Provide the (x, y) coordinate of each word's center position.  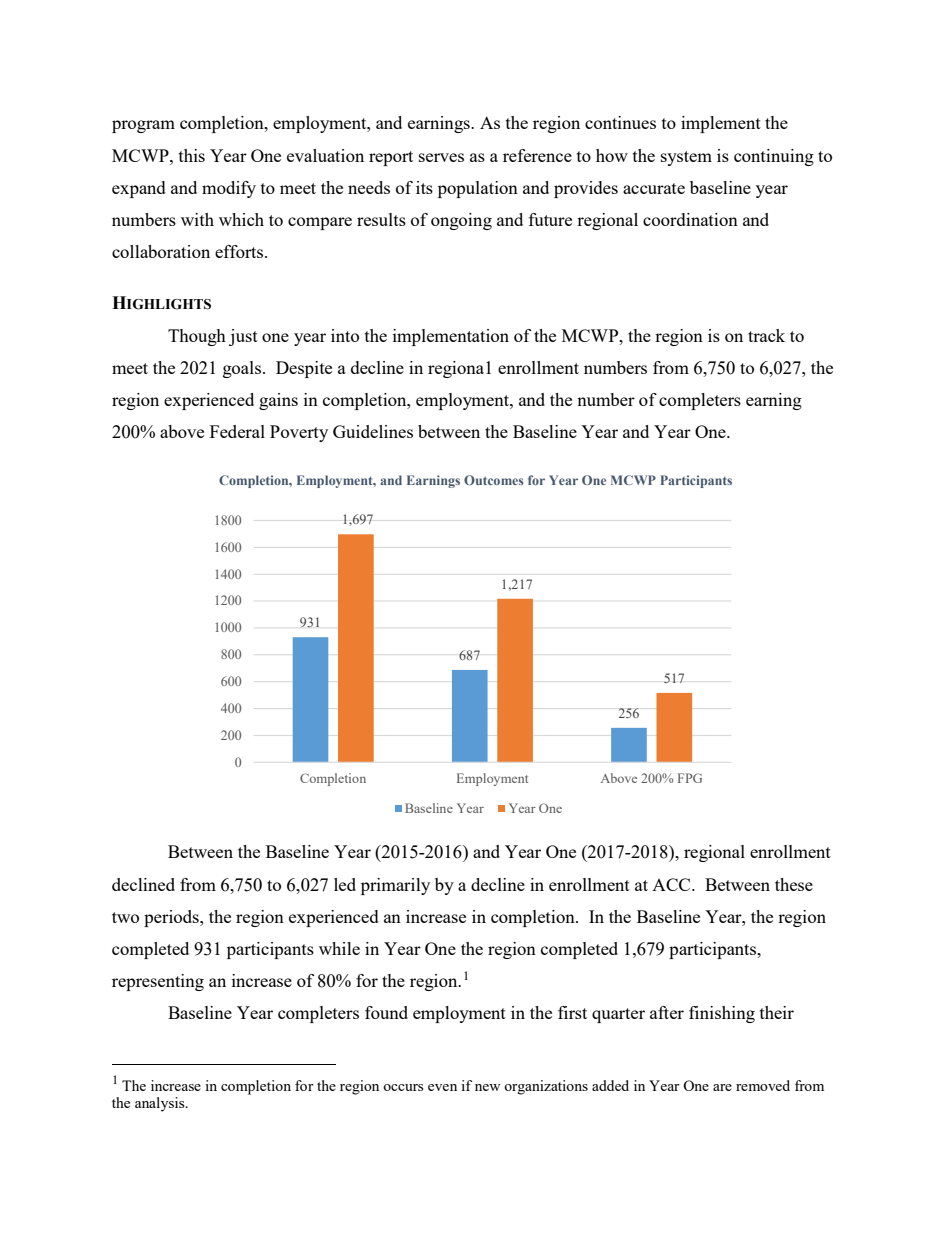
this (192, 155)
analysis (161, 1104)
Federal (237, 431)
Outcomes (494, 480)
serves (441, 157)
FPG (690, 778)
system (686, 158)
